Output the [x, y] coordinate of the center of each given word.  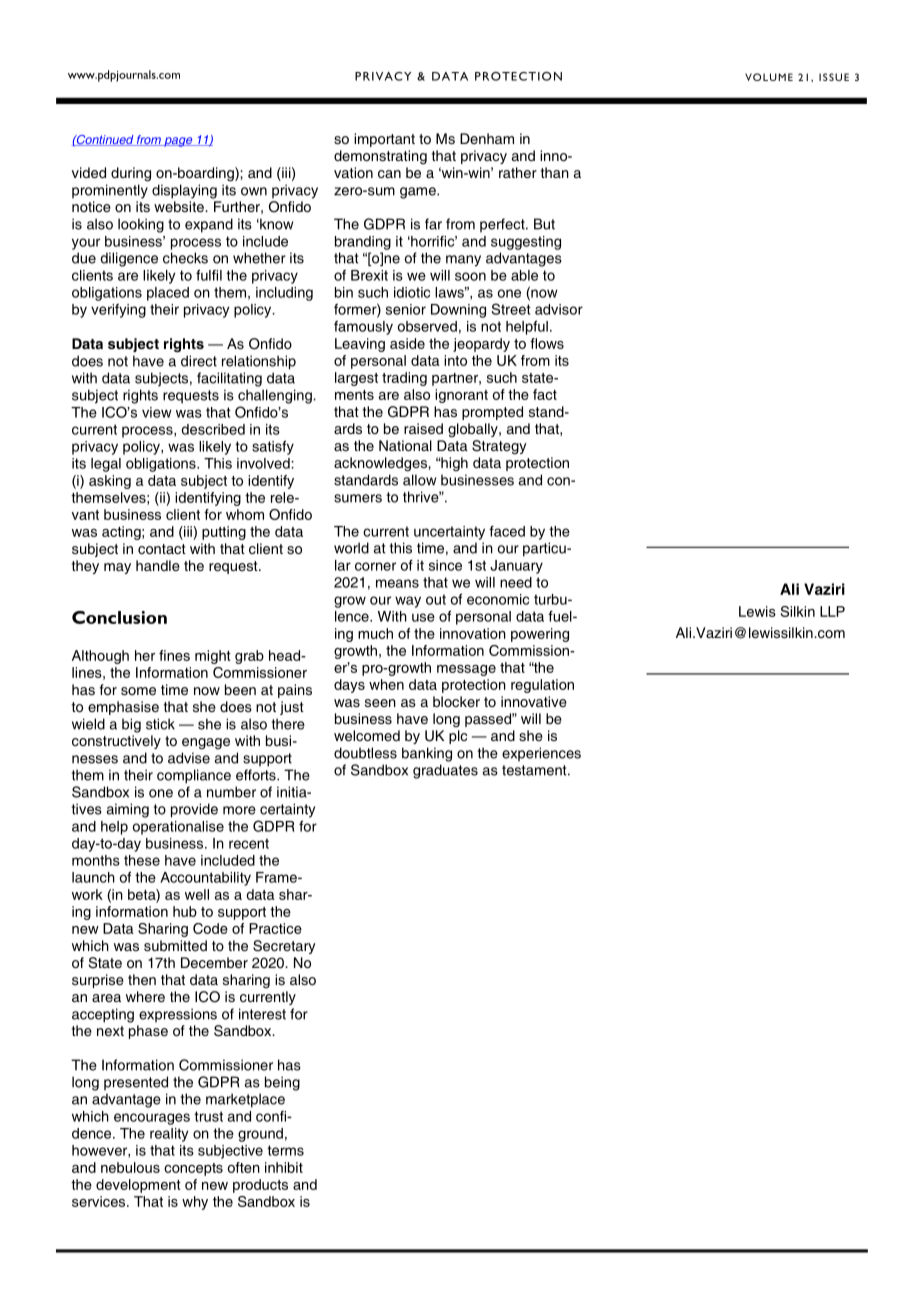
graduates [445, 771]
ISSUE [834, 77]
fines [174, 655]
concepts [193, 1169]
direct [199, 361]
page [178, 142]
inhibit [284, 1167]
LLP [832, 611]
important [384, 140]
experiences [541, 754]
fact [545, 394]
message [466, 670]
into [455, 360]
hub [185, 911]
